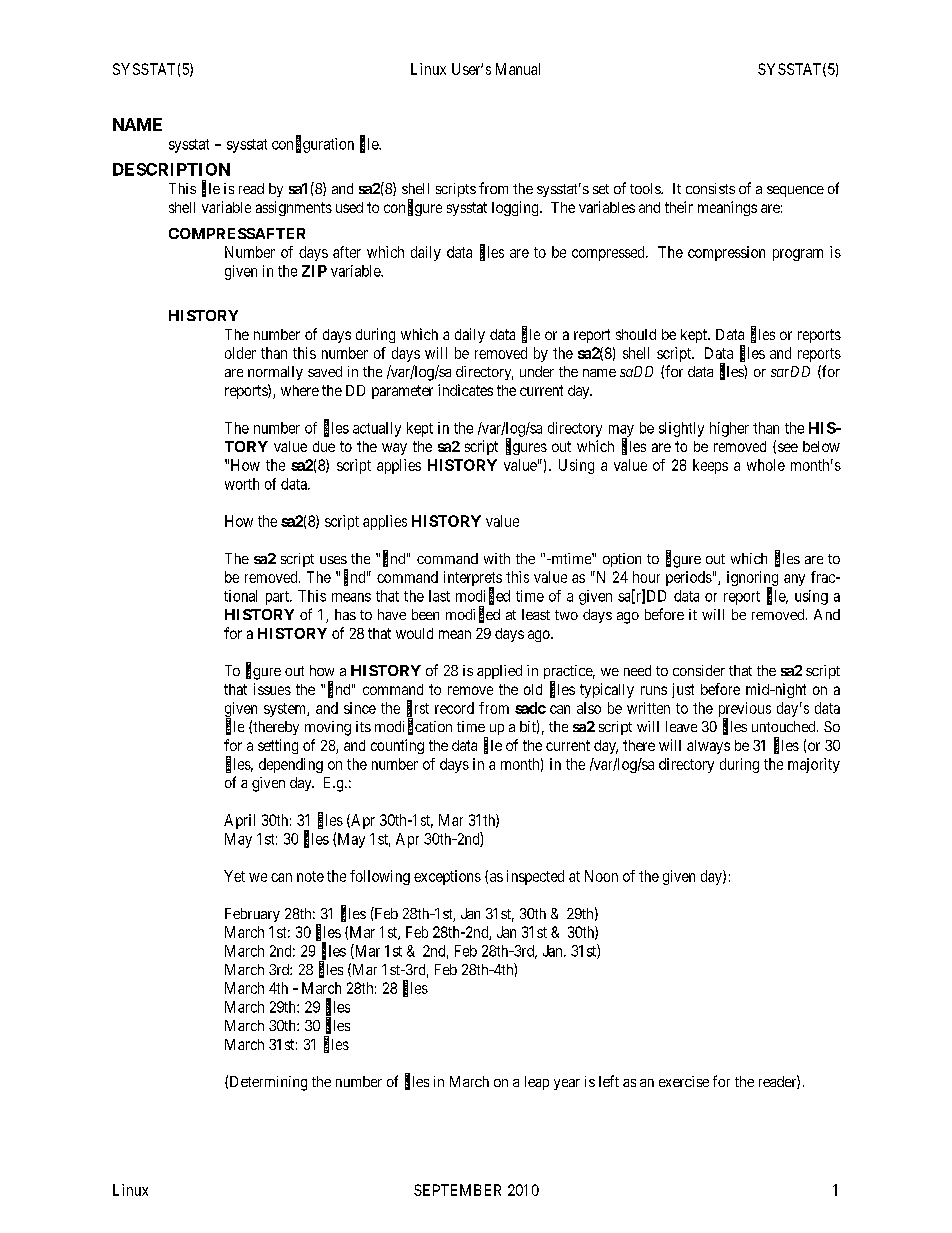 The height and width of the document is (1233, 952). Describe the element at coordinates (314, 271) in the document. I see `ZIP` at that location.
